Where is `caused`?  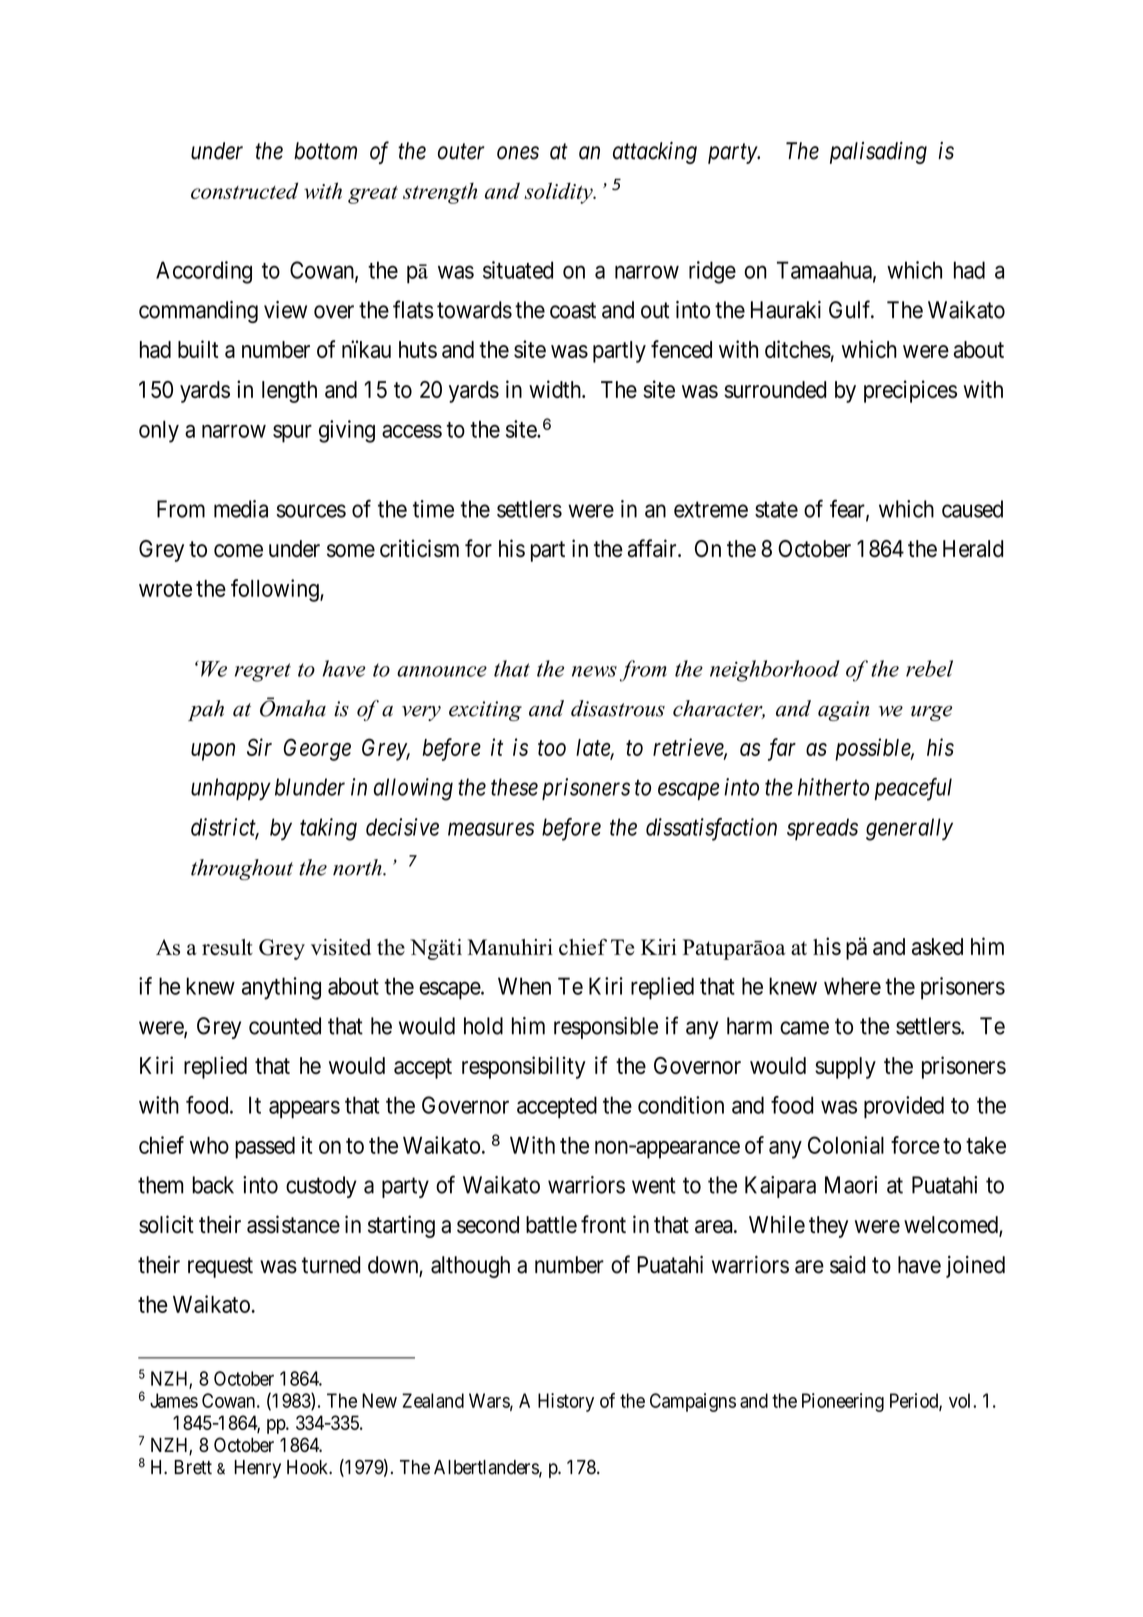
caused is located at coordinates (972, 509).
